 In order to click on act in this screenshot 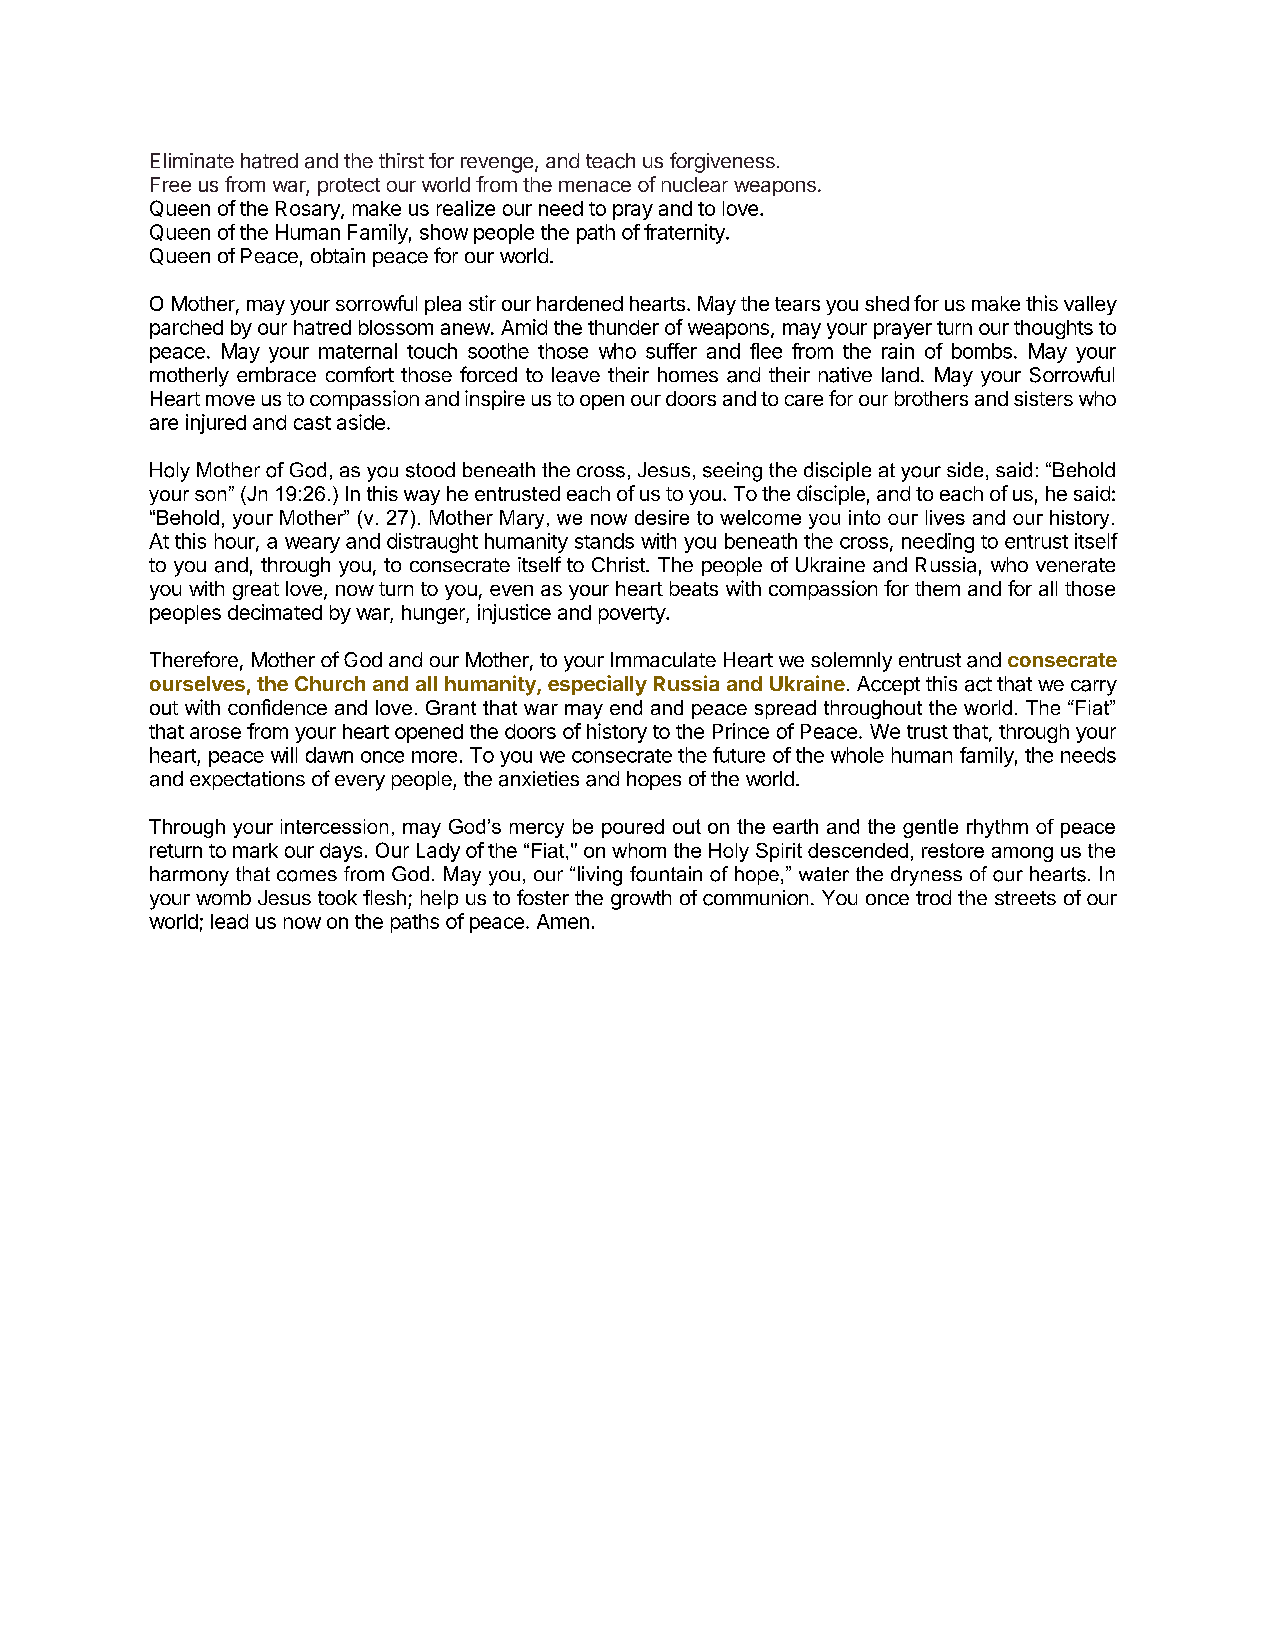, I will do `click(978, 684)`.
